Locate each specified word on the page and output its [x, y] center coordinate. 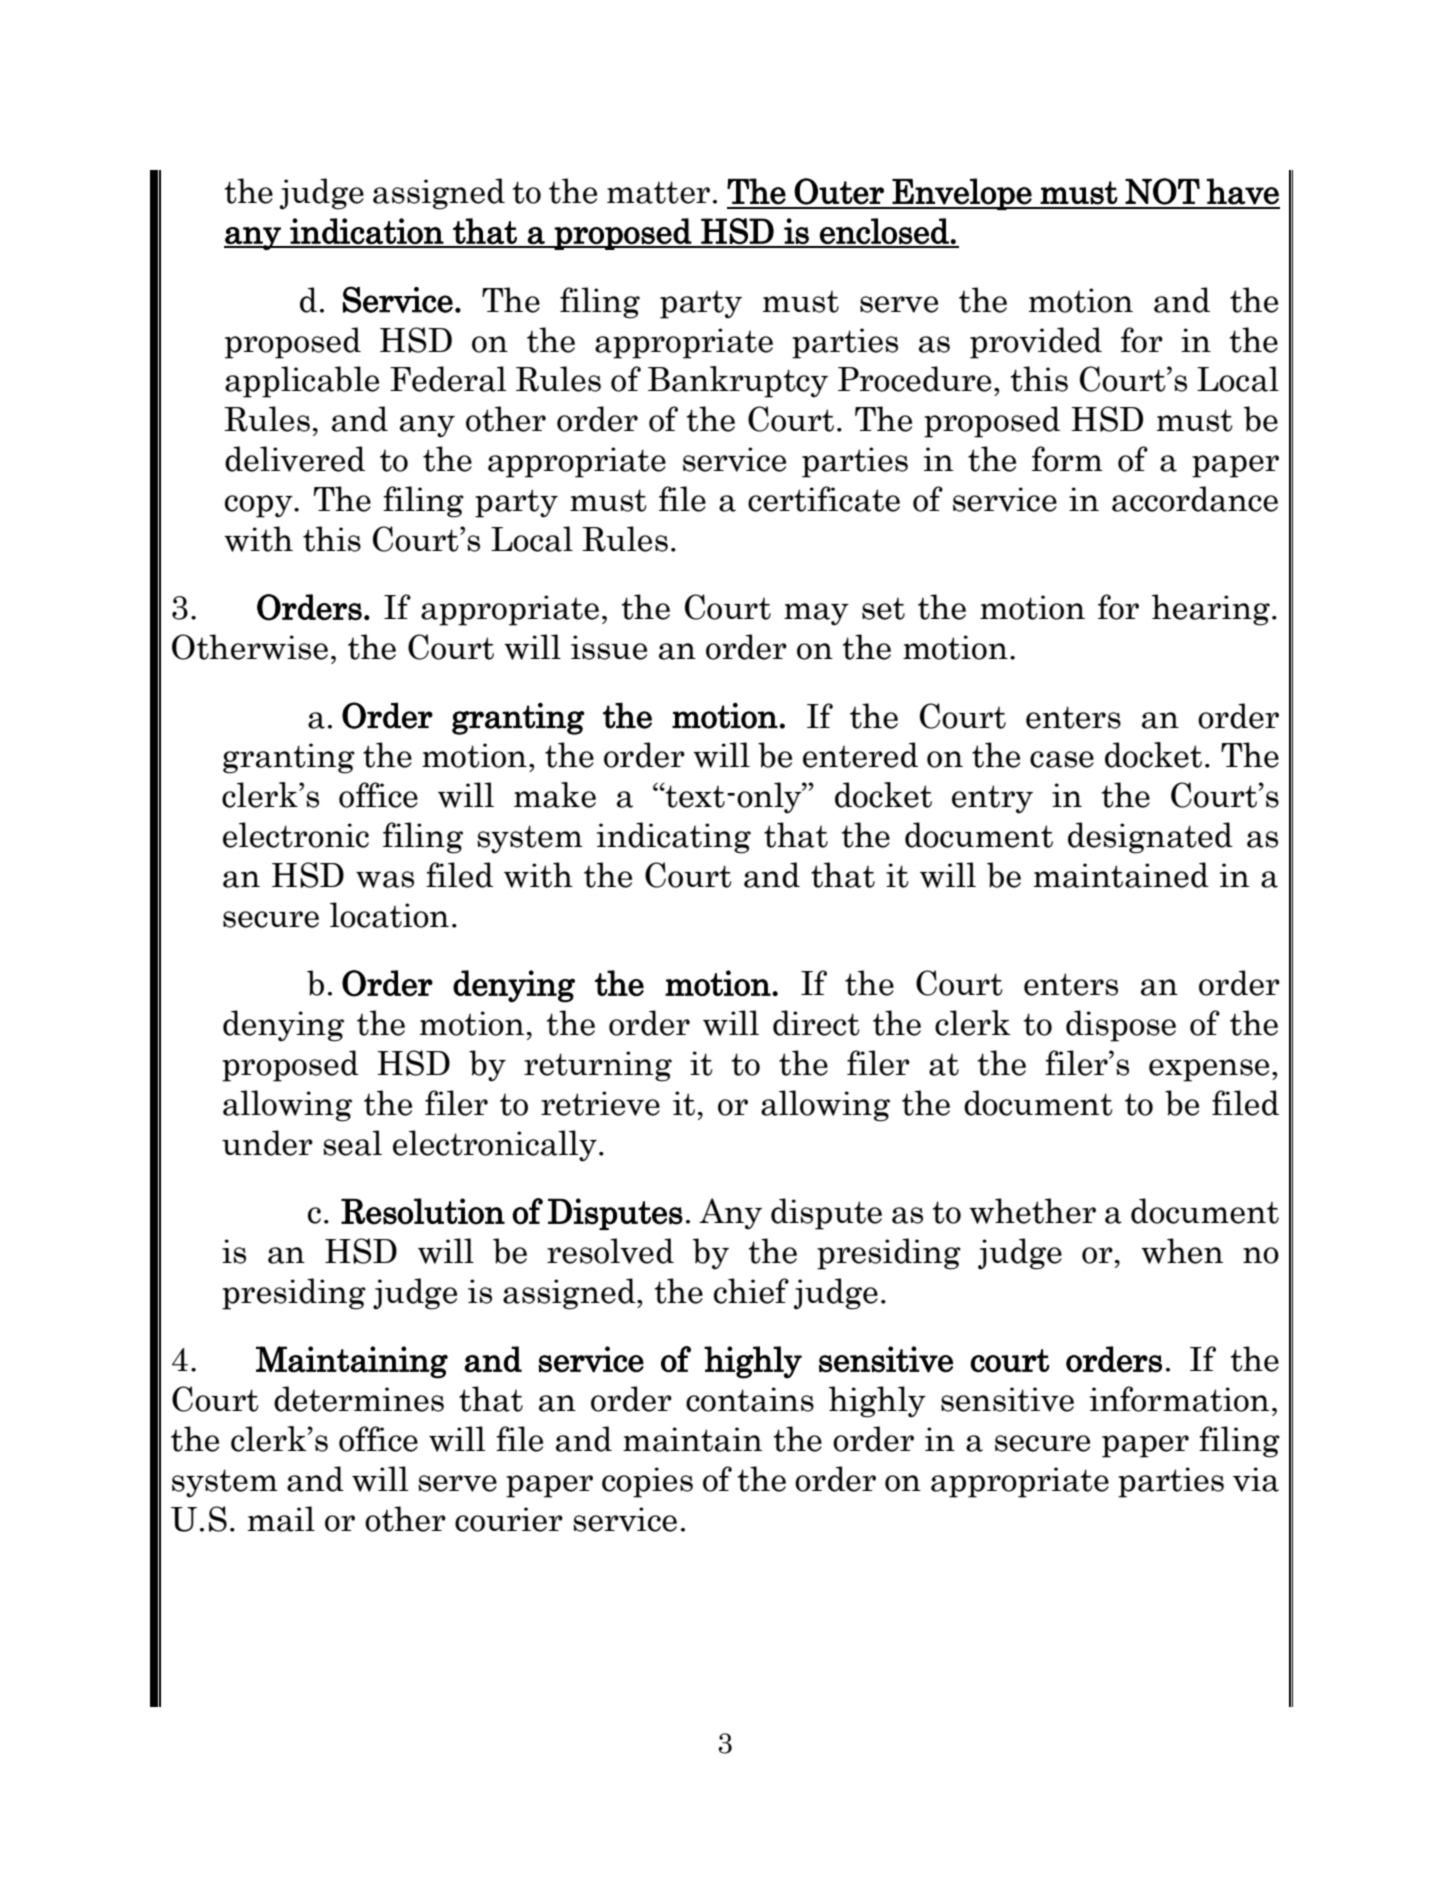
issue [609, 647]
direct [816, 1023]
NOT [1162, 191]
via [1256, 1479]
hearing [1211, 610]
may [816, 614]
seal [352, 1143]
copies [647, 1482]
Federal [448, 379]
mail [281, 1519]
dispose [1121, 1026]
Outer [839, 191]
